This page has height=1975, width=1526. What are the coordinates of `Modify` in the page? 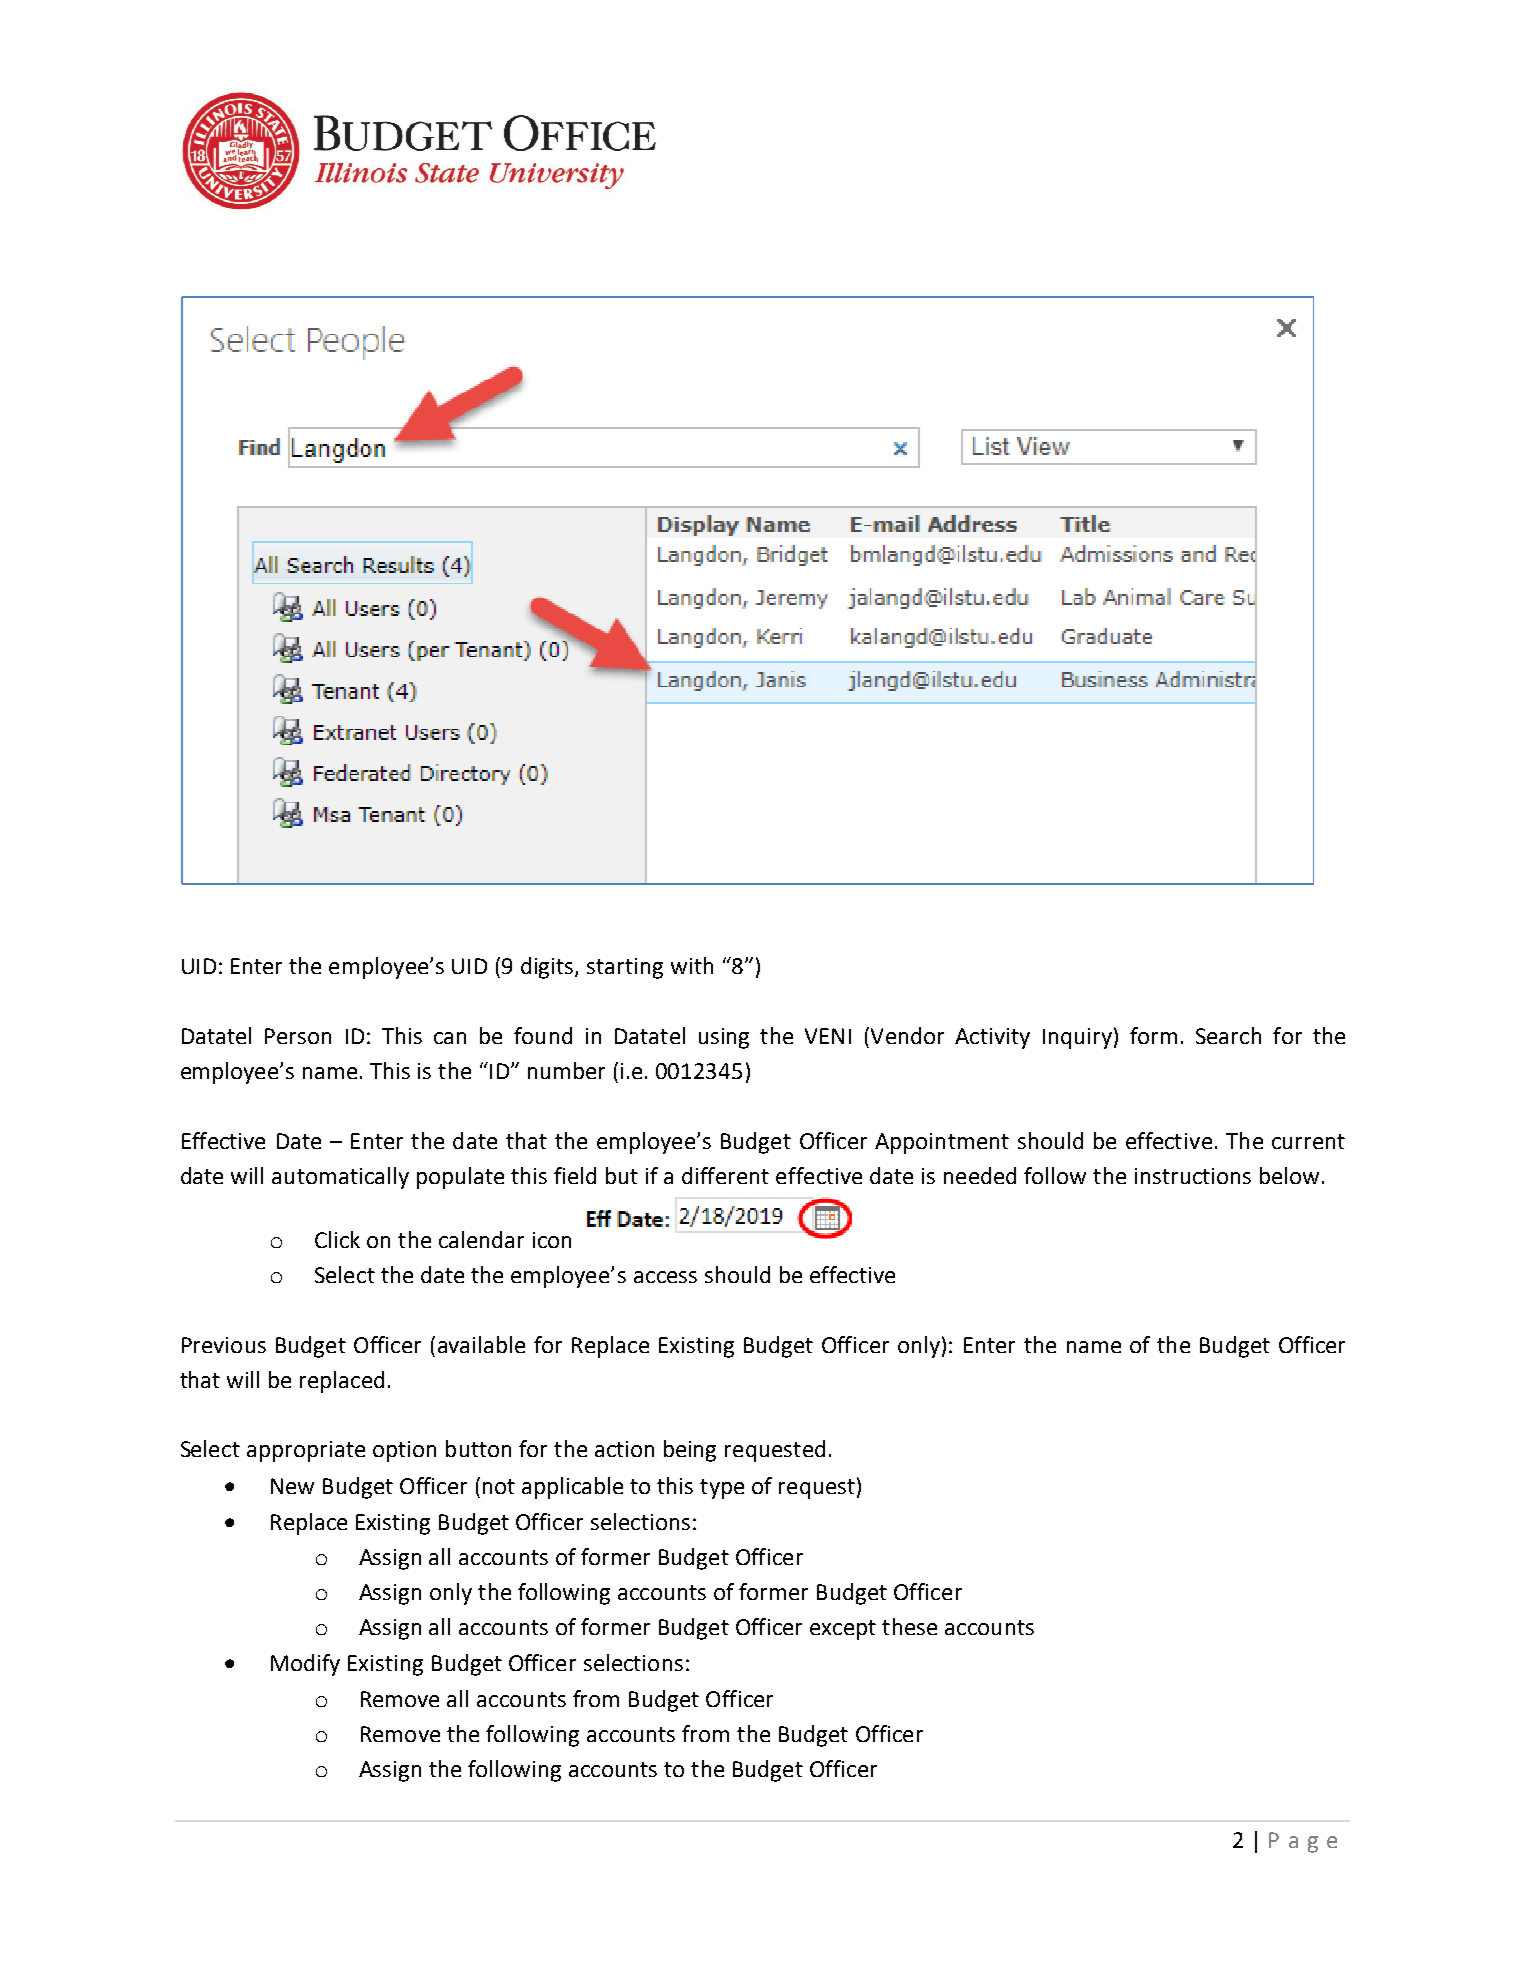 It's located at (305, 1665).
